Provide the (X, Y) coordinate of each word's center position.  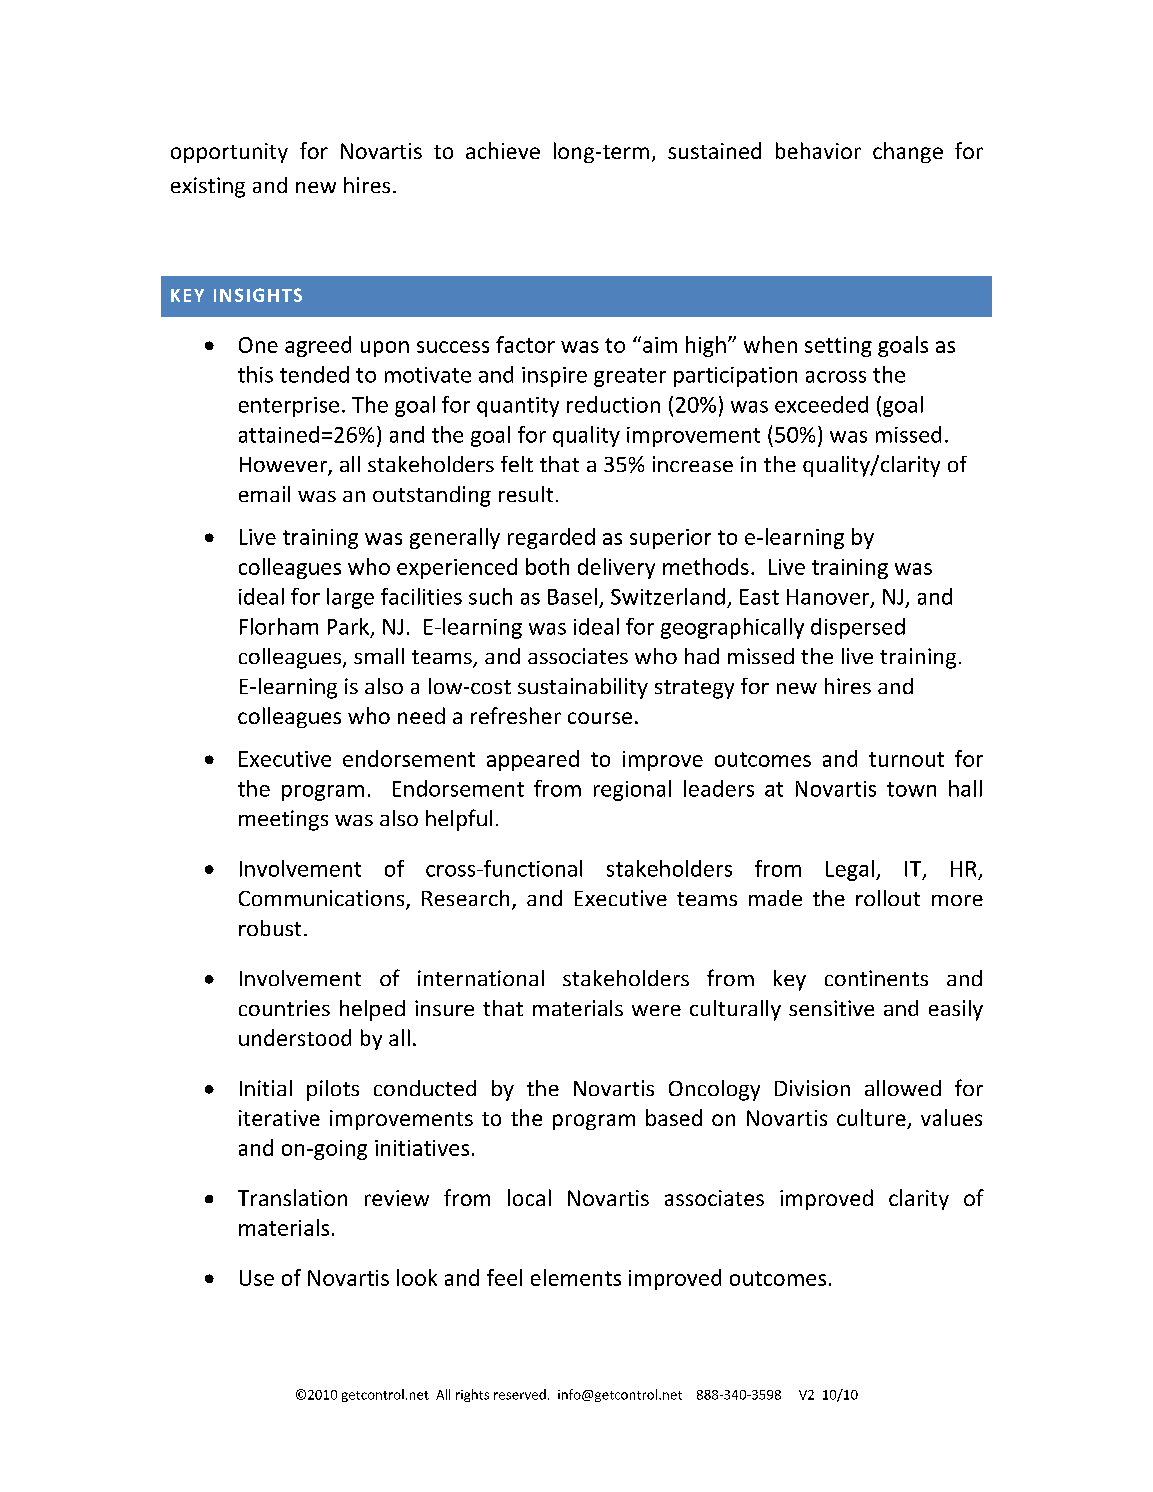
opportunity (229, 153)
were (656, 1010)
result (526, 494)
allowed (903, 1088)
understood (295, 1037)
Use (257, 1278)
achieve (503, 150)
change (908, 152)
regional (632, 790)
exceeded (821, 404)
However (284, 466)
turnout (906, 759)
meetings (283, 820)
